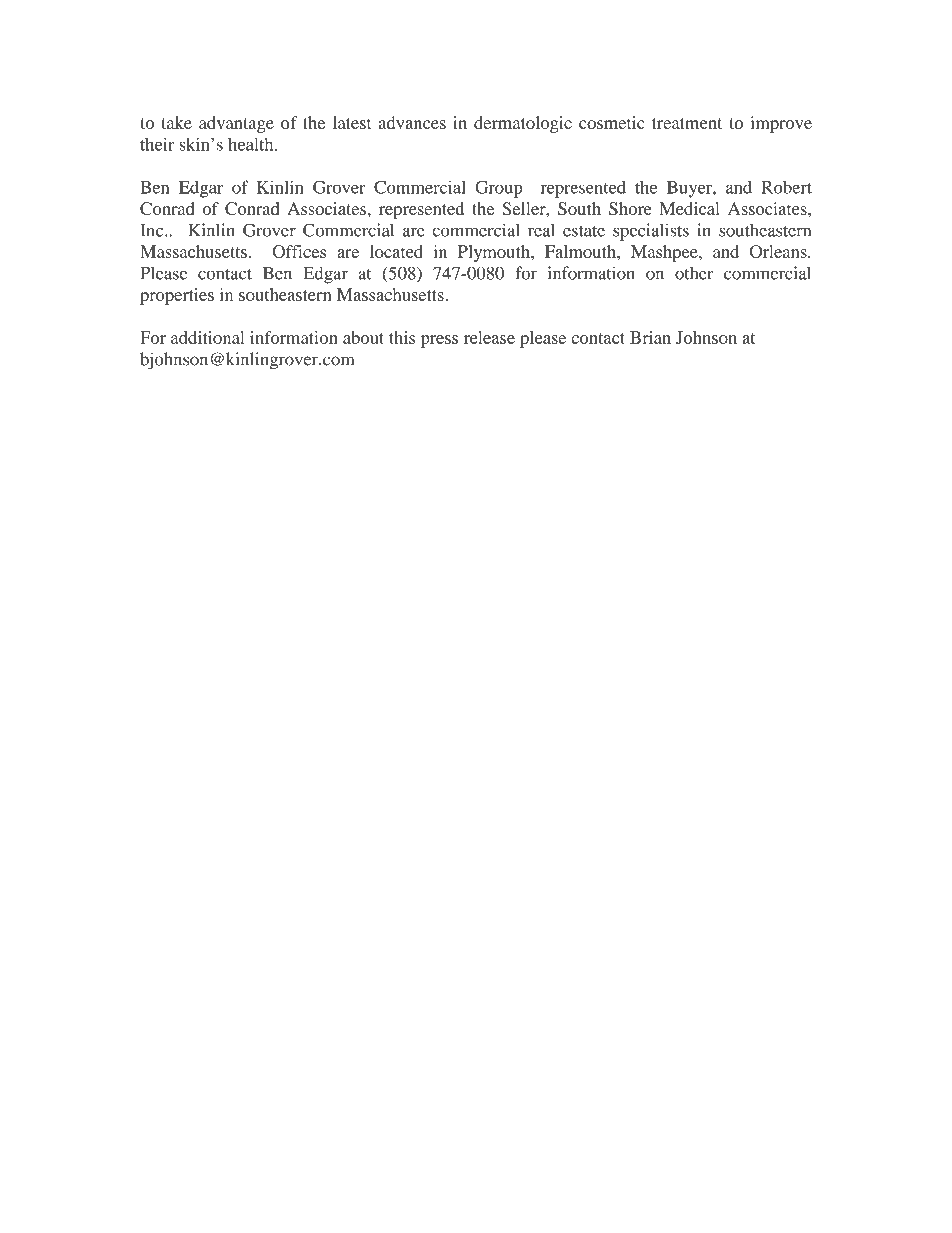  What do you see at coordinates (299, 251) in the image?
I see `Offices` at bounding box center [299, 251].
